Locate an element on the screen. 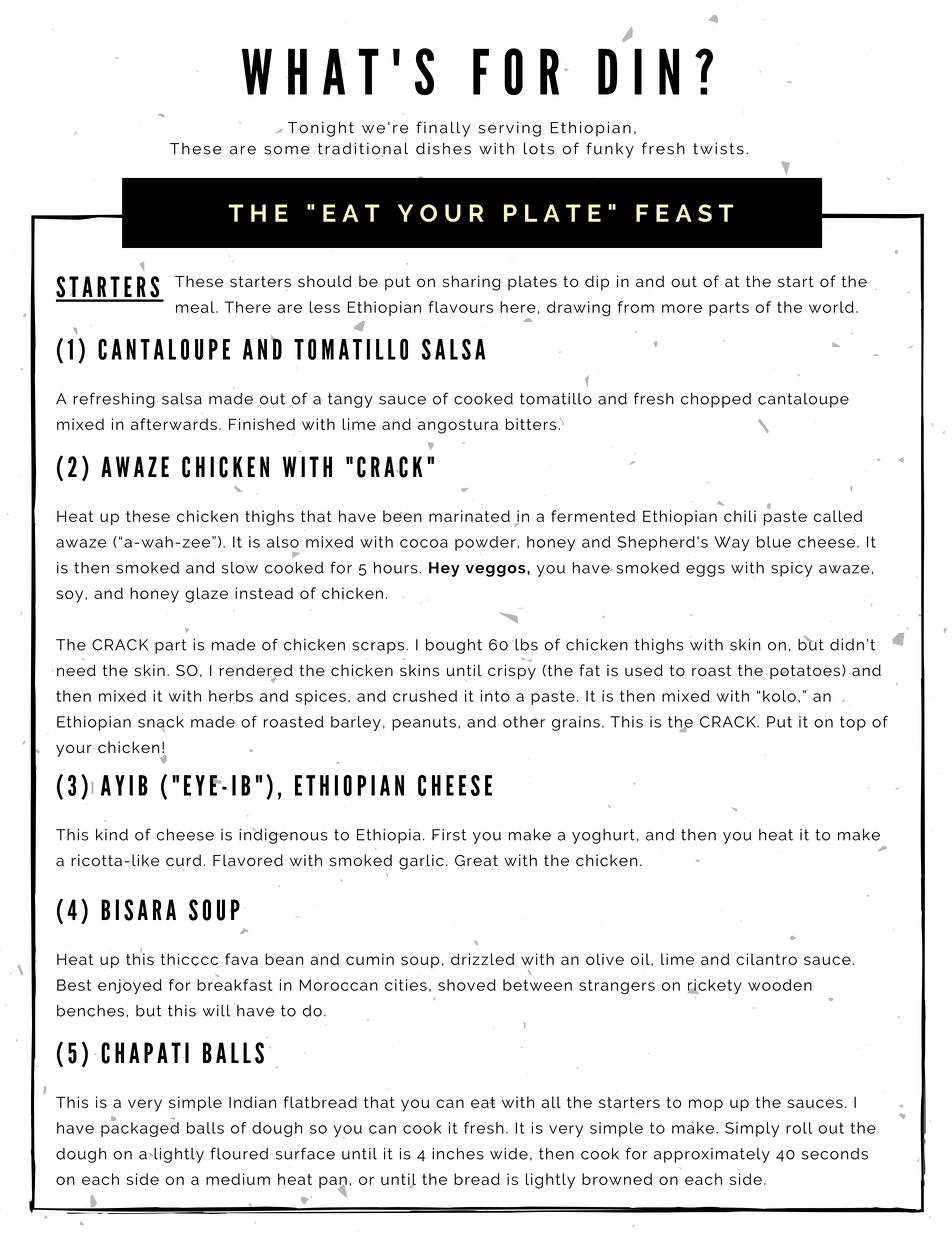 The height and width of the screenshot is (1233, 952). yoghurt is located at coordinates (603, 836).
